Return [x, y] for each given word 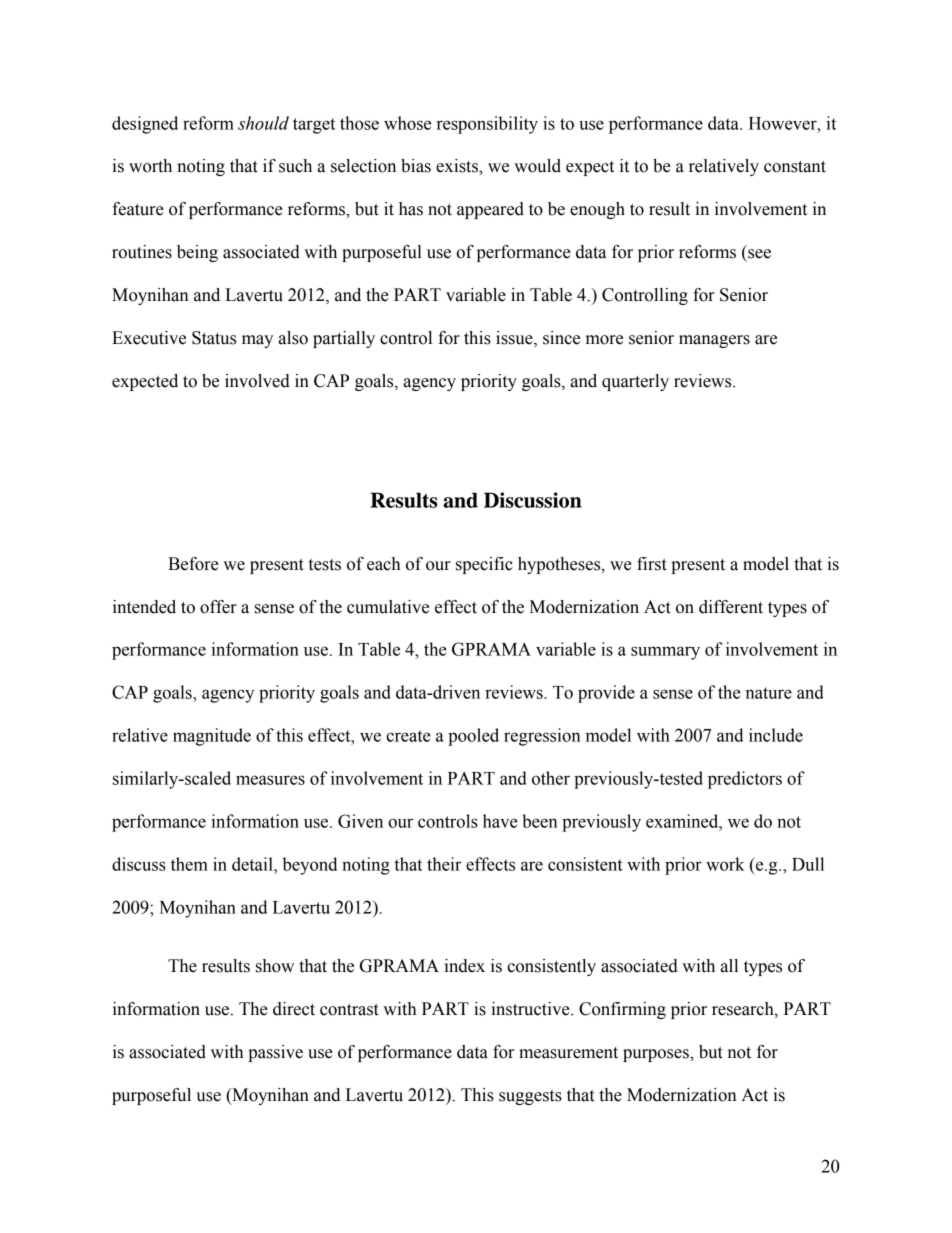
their [444, 864]
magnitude [212, 737]
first [652, 564]
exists [458, 166]
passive [275, 1053]
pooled [473, 737]
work [725, 864]
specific [484, 565]
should [263, 123]
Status [214, 338]
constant [795, 167]
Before [193, 564]
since [561, 338]
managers [714, 341]
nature [769, 693]
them [189, 864]
